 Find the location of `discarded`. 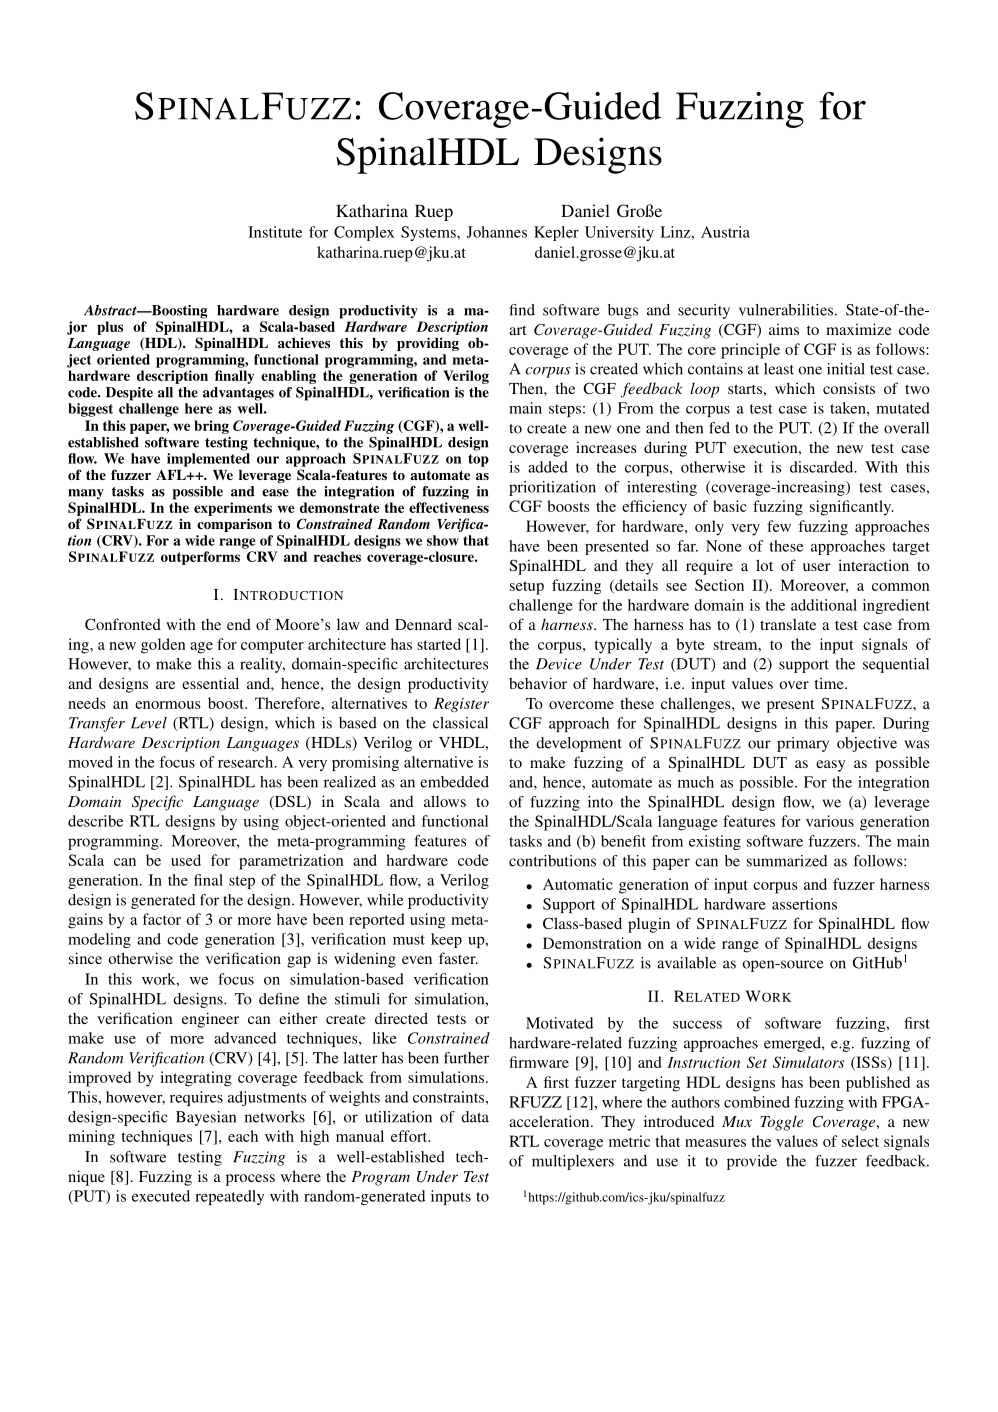

discarded is located at coordinates (823, 467).
